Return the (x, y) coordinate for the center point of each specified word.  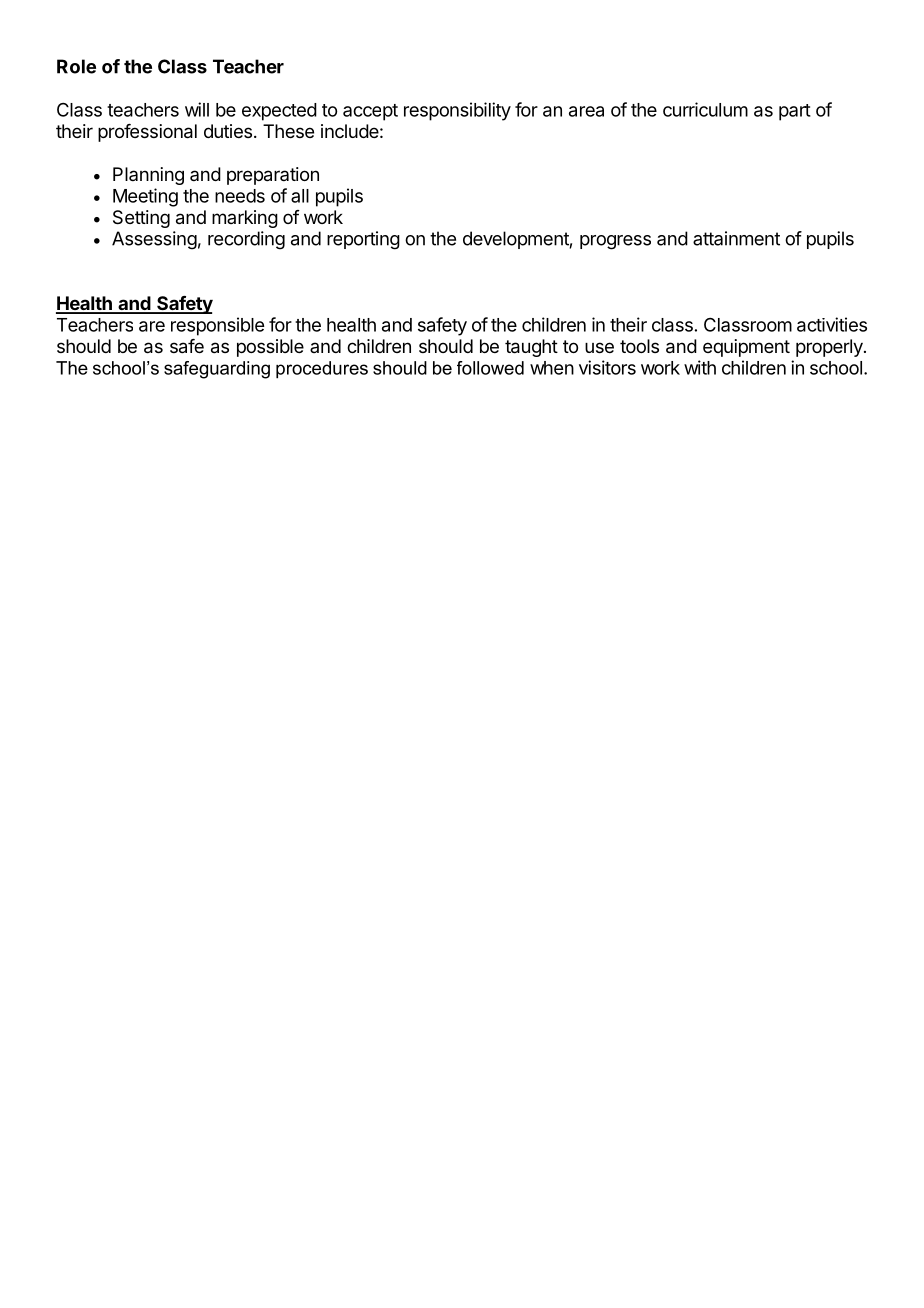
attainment (736, 238)
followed (490, 368)
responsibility (457, 111)
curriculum (705, 109)
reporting (363, 240)
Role (76, 66)
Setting (141, 219)
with (700, 367)
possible (270, 348)
